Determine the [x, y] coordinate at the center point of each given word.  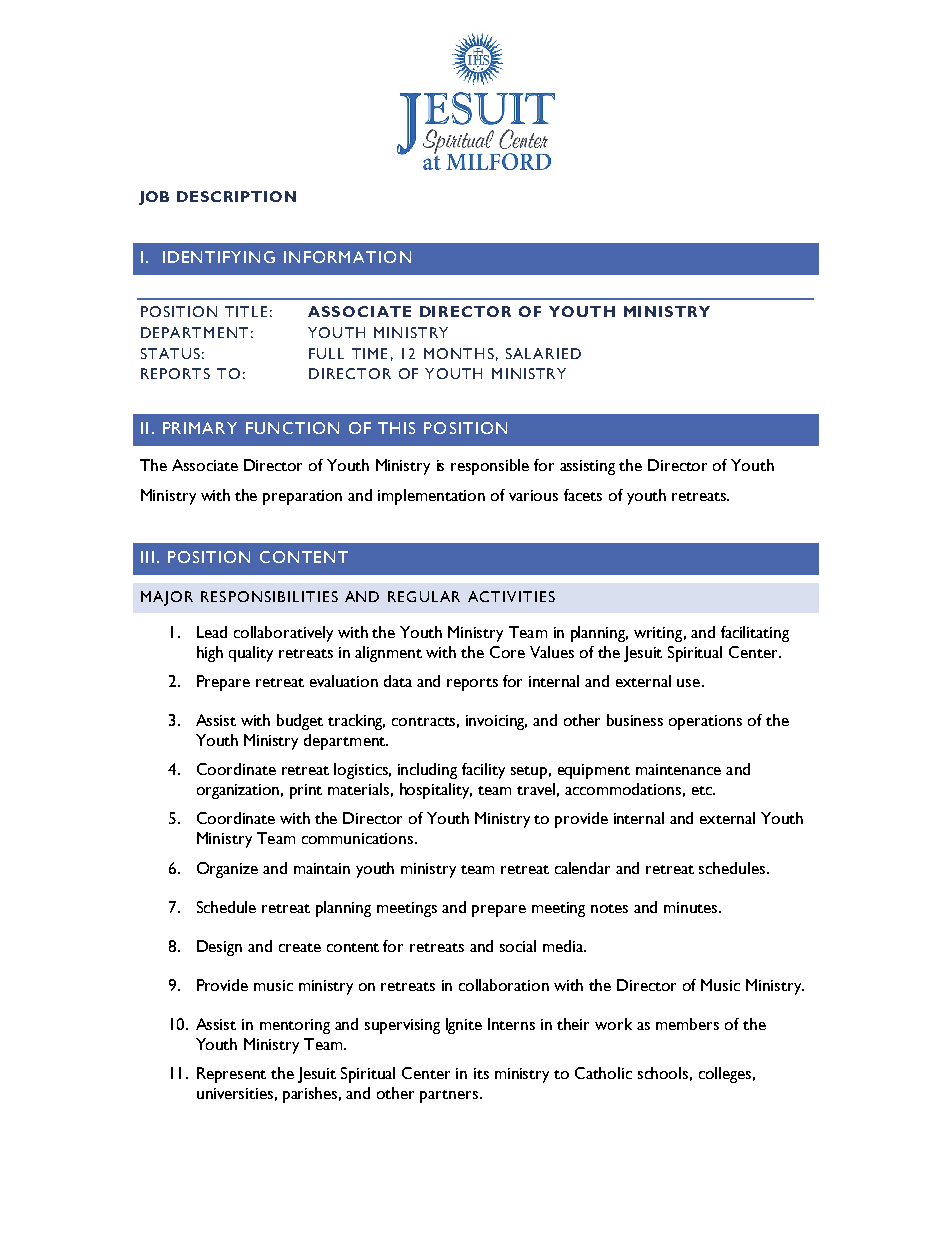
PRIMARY [200, 428]
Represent [231, 1075]
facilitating [755, 634]
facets [583, 495]
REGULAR [424, 596]
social [518, 946]
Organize [227, 870]
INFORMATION [347, 257]
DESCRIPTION [236, 196]
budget [300, 722]
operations [705, 722]
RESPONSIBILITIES [269, 596]
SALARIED [543, 353]
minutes [692, 907]
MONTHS [459, 353]
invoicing [496, 722]
